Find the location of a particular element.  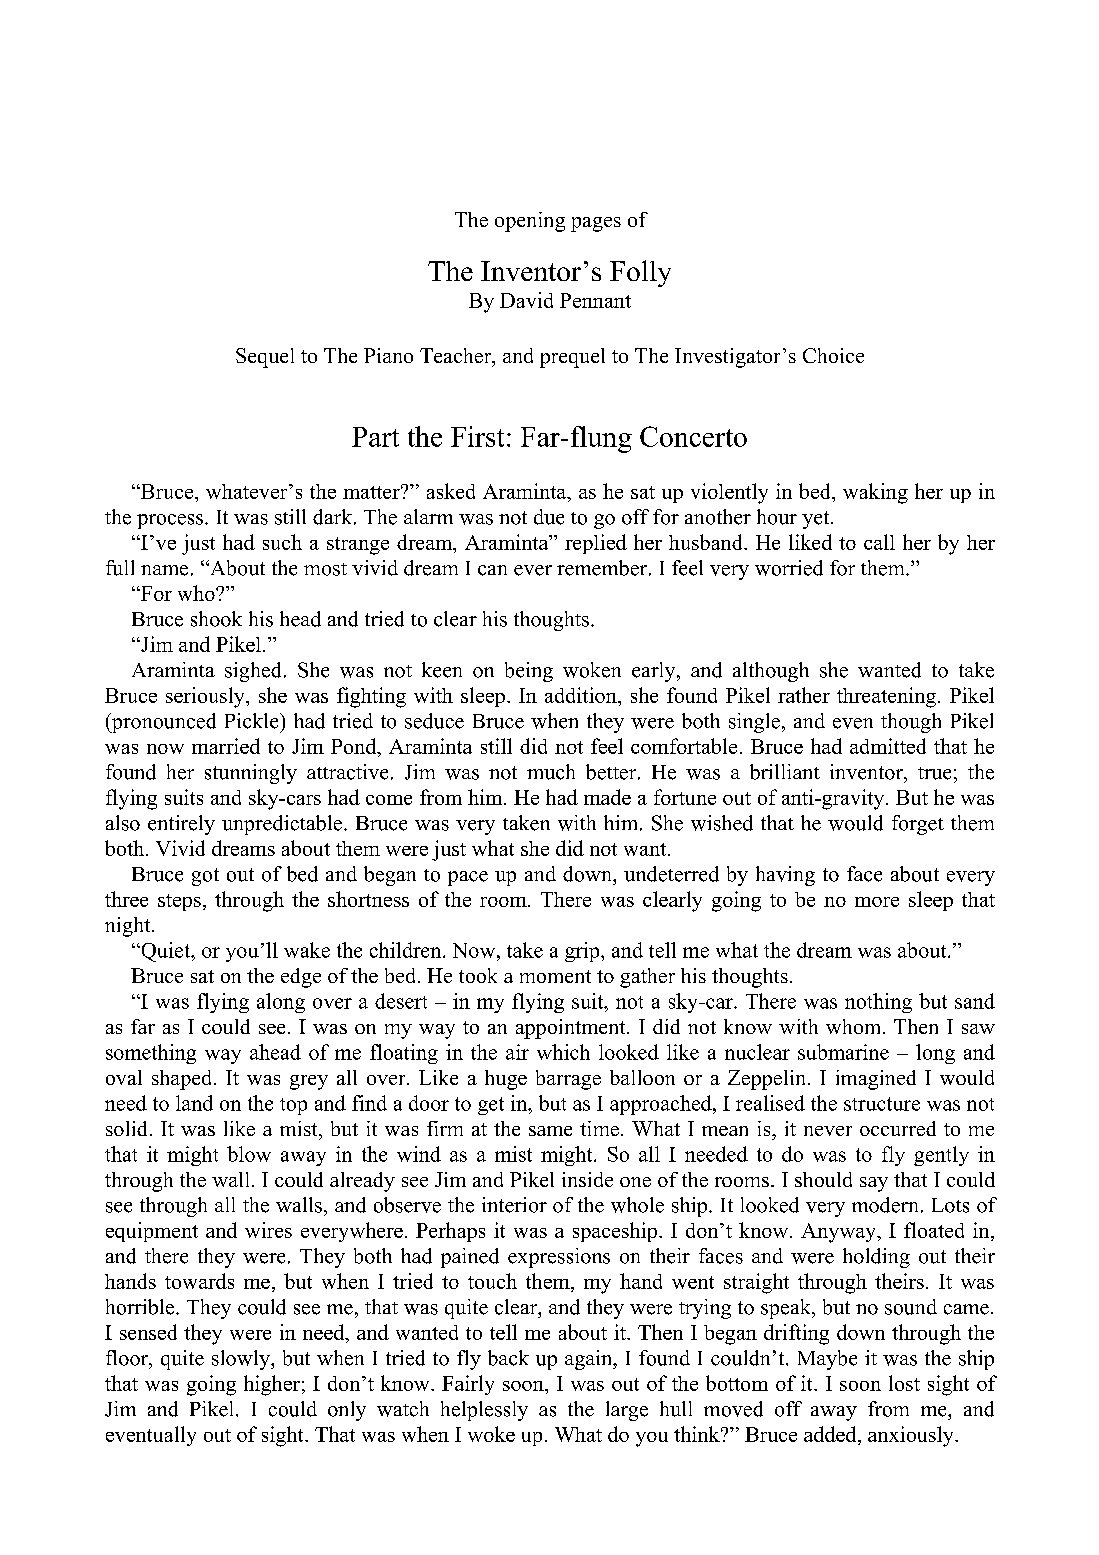

slowly is located at coordinates (242, 1360).
